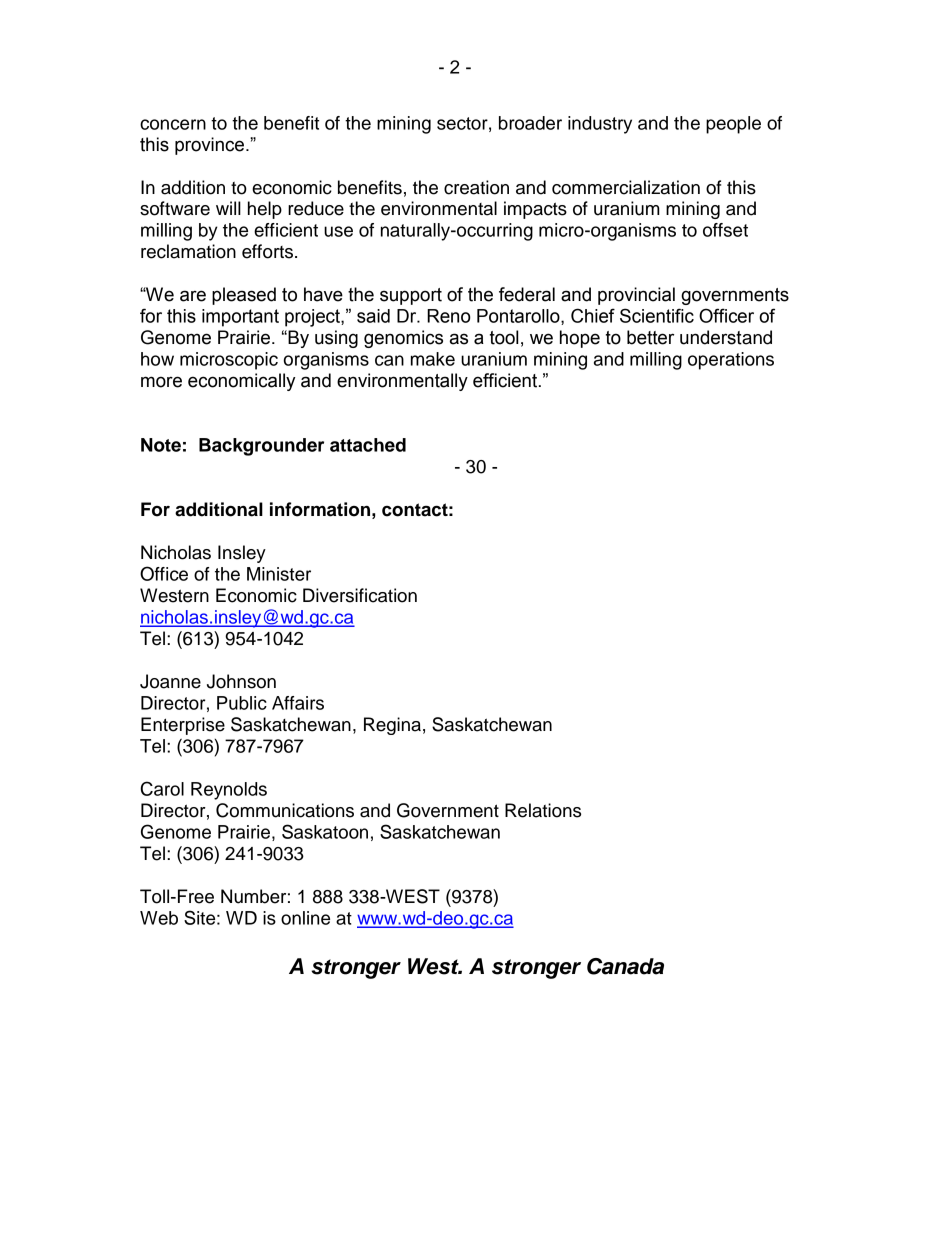 The height and width of the image is (1233, 952). I want to click on make, so click(433, 359).
